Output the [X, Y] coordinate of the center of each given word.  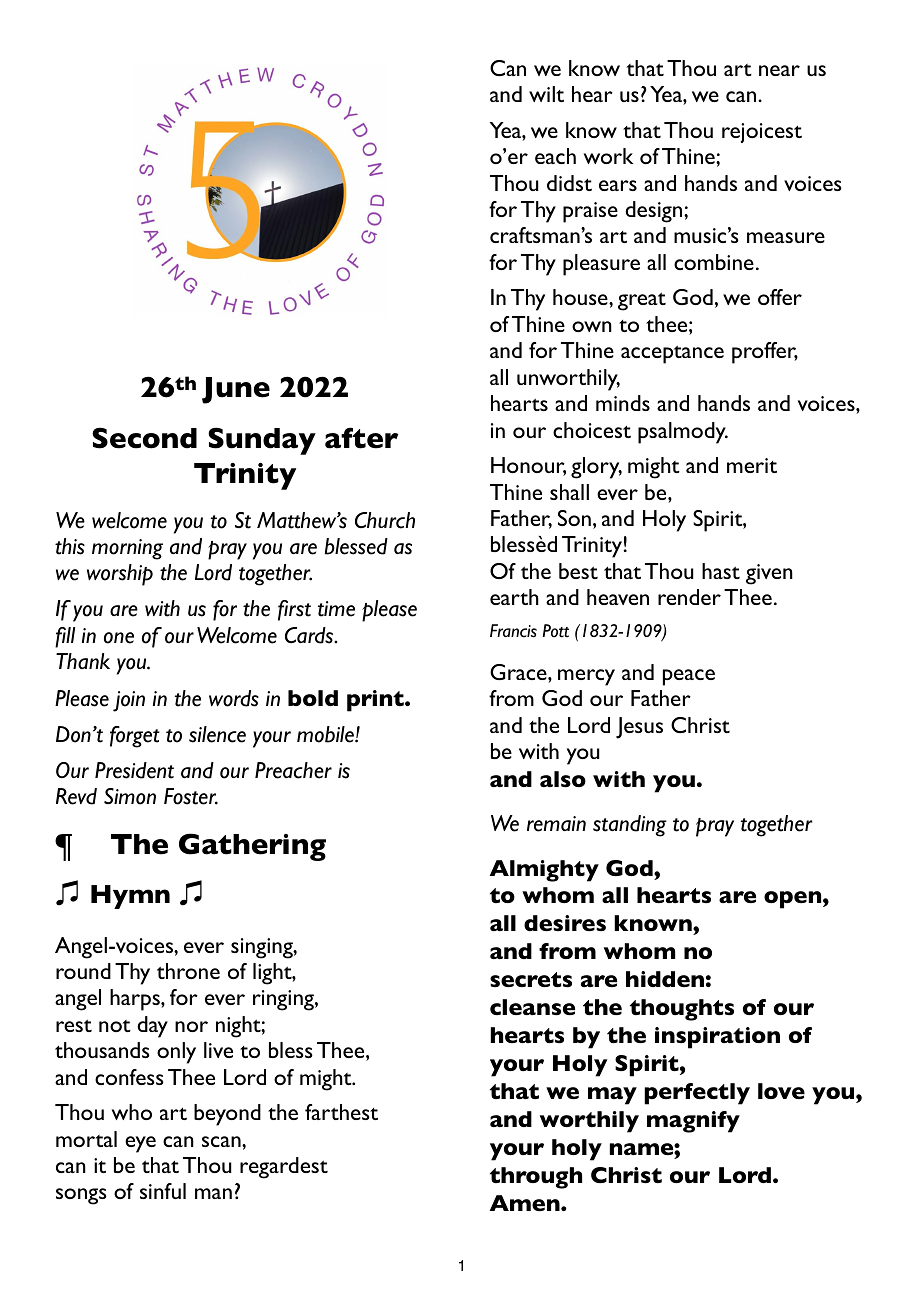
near [779, 70]
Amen [526, 1203]
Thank [83, 661]
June [236, 390]
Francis [513, 631]
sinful [163, 1191]
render [689, 597]
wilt [546, 94]
